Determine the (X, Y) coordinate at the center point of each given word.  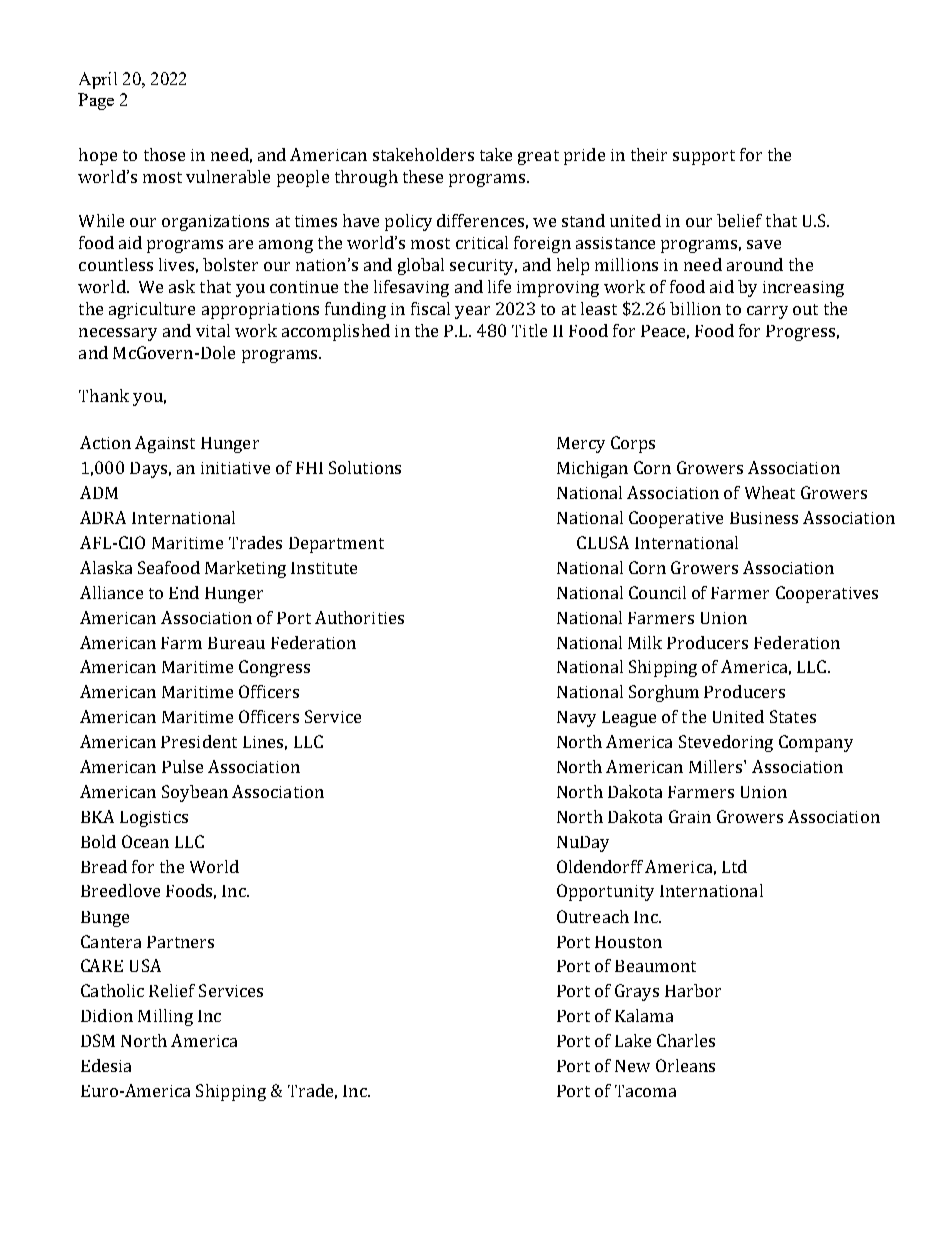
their (649, 154)
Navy (576, 719)
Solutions (365, 467)
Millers (717, 766)
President (199, 741)
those (164, 154)
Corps (633, 444)
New (632, 1066)
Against (165, 444)
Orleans (685, 1065)
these (423, 176)
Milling (165, 1017)
